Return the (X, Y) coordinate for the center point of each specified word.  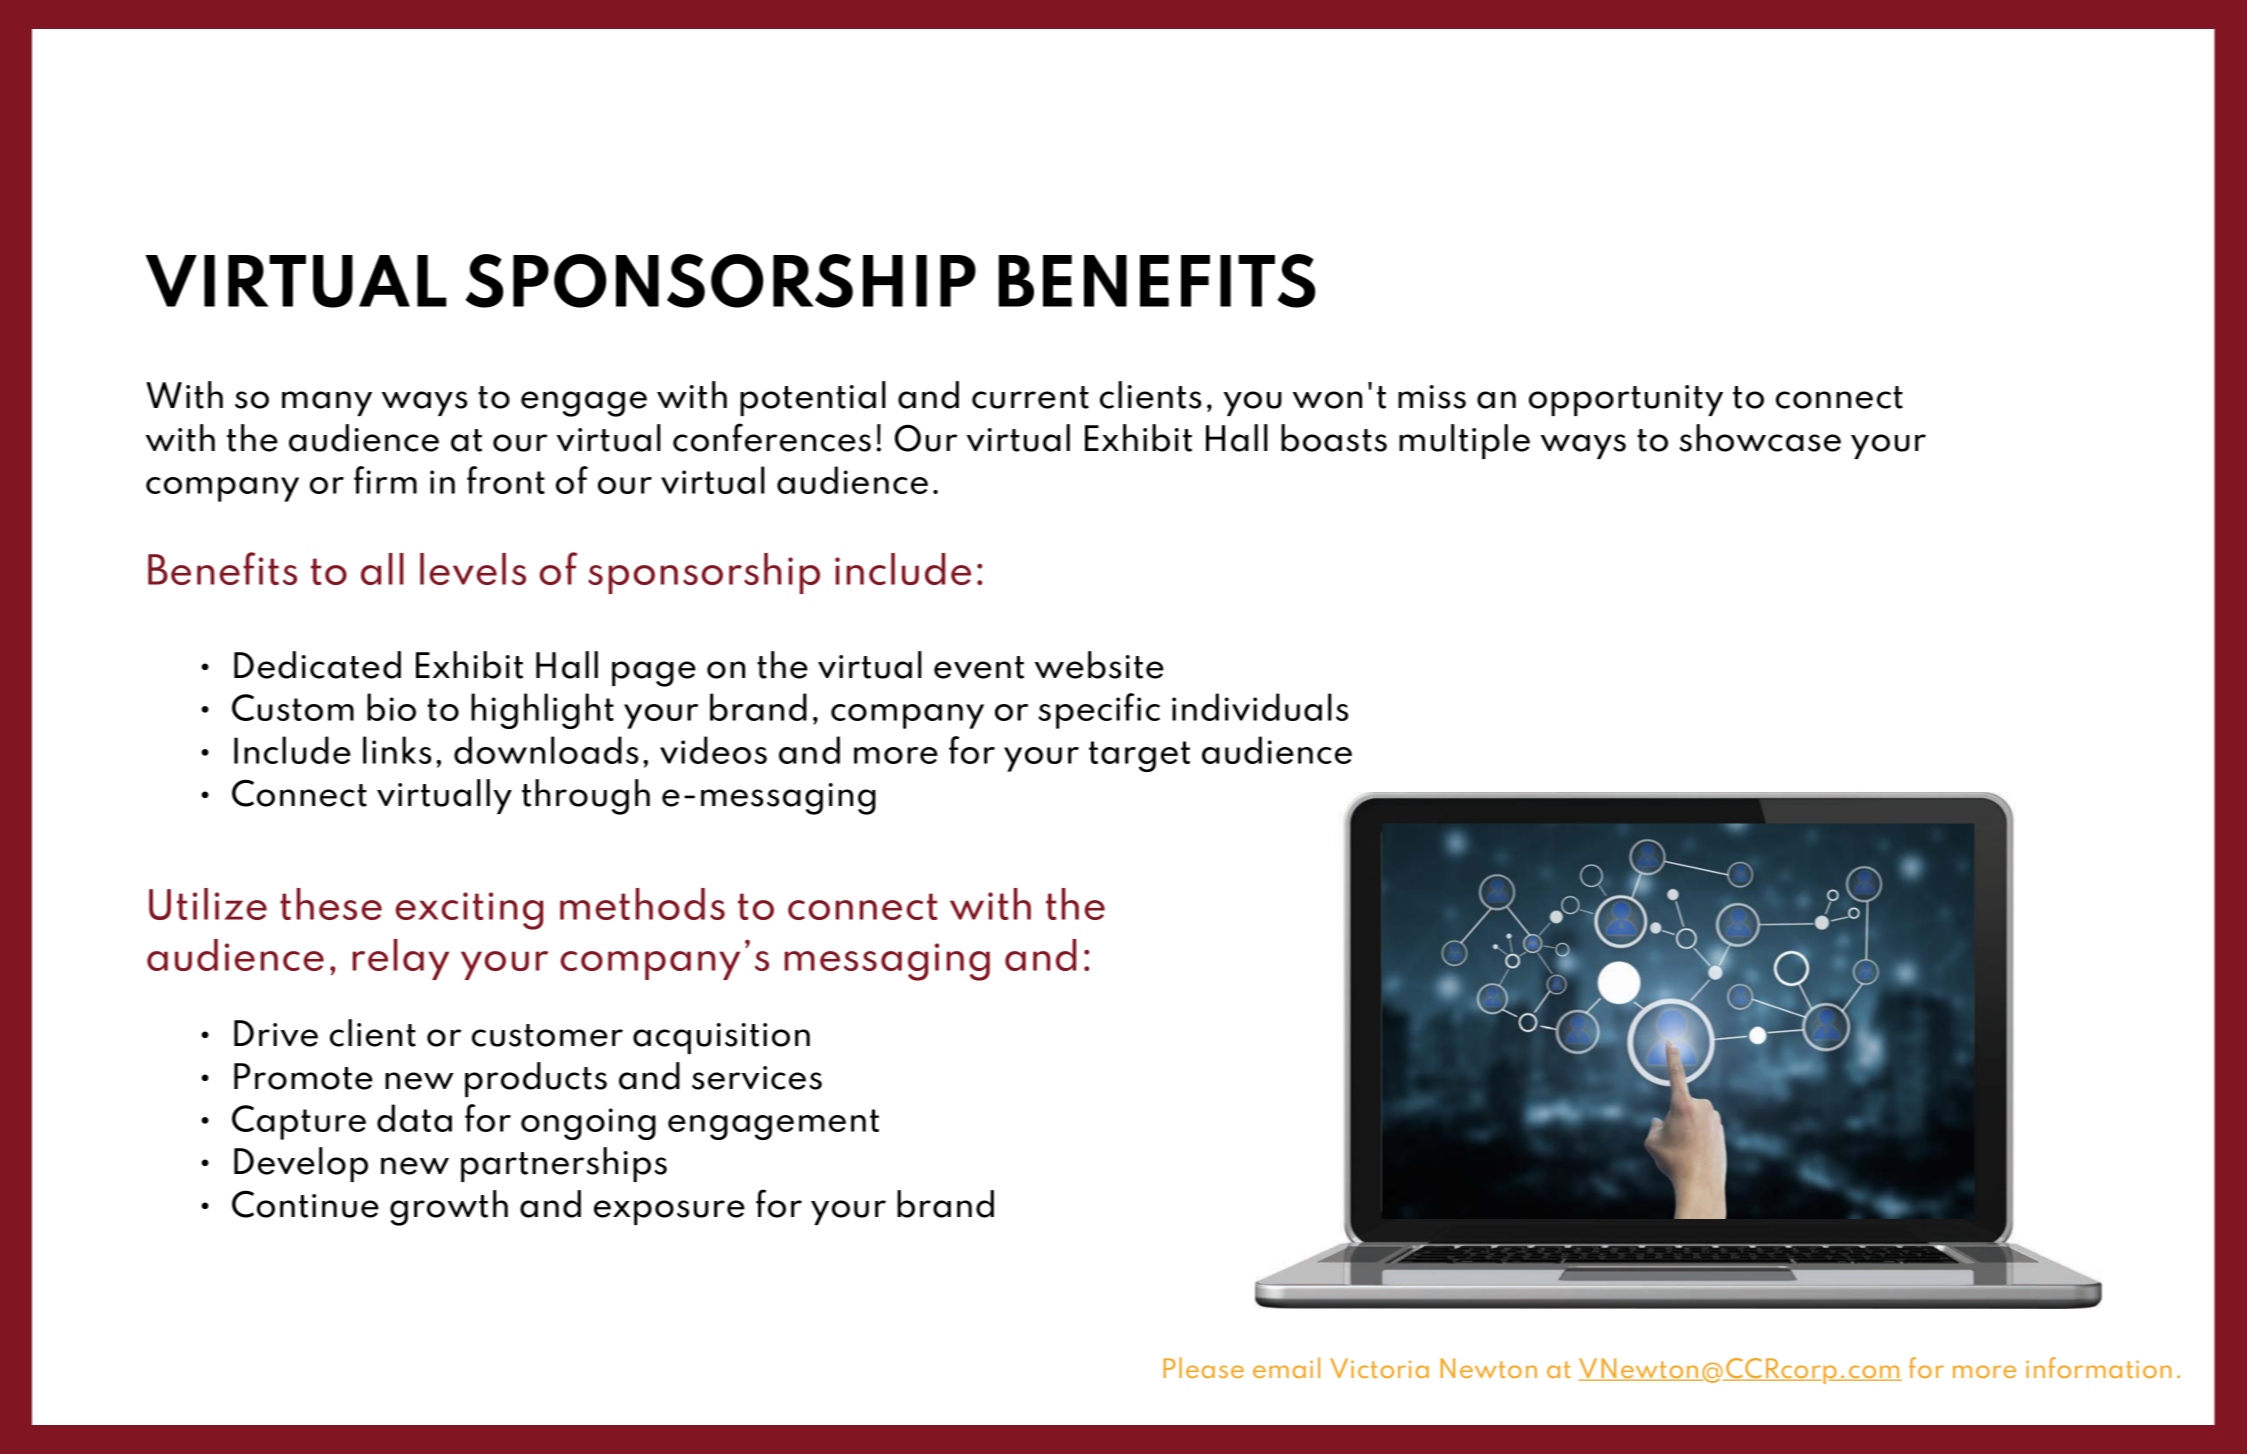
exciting (469, 911)
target (1139, 756)
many (327, 403)
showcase (1760, 438)
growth (449, 1208)
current (1030, 397)
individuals (1260, 707)
